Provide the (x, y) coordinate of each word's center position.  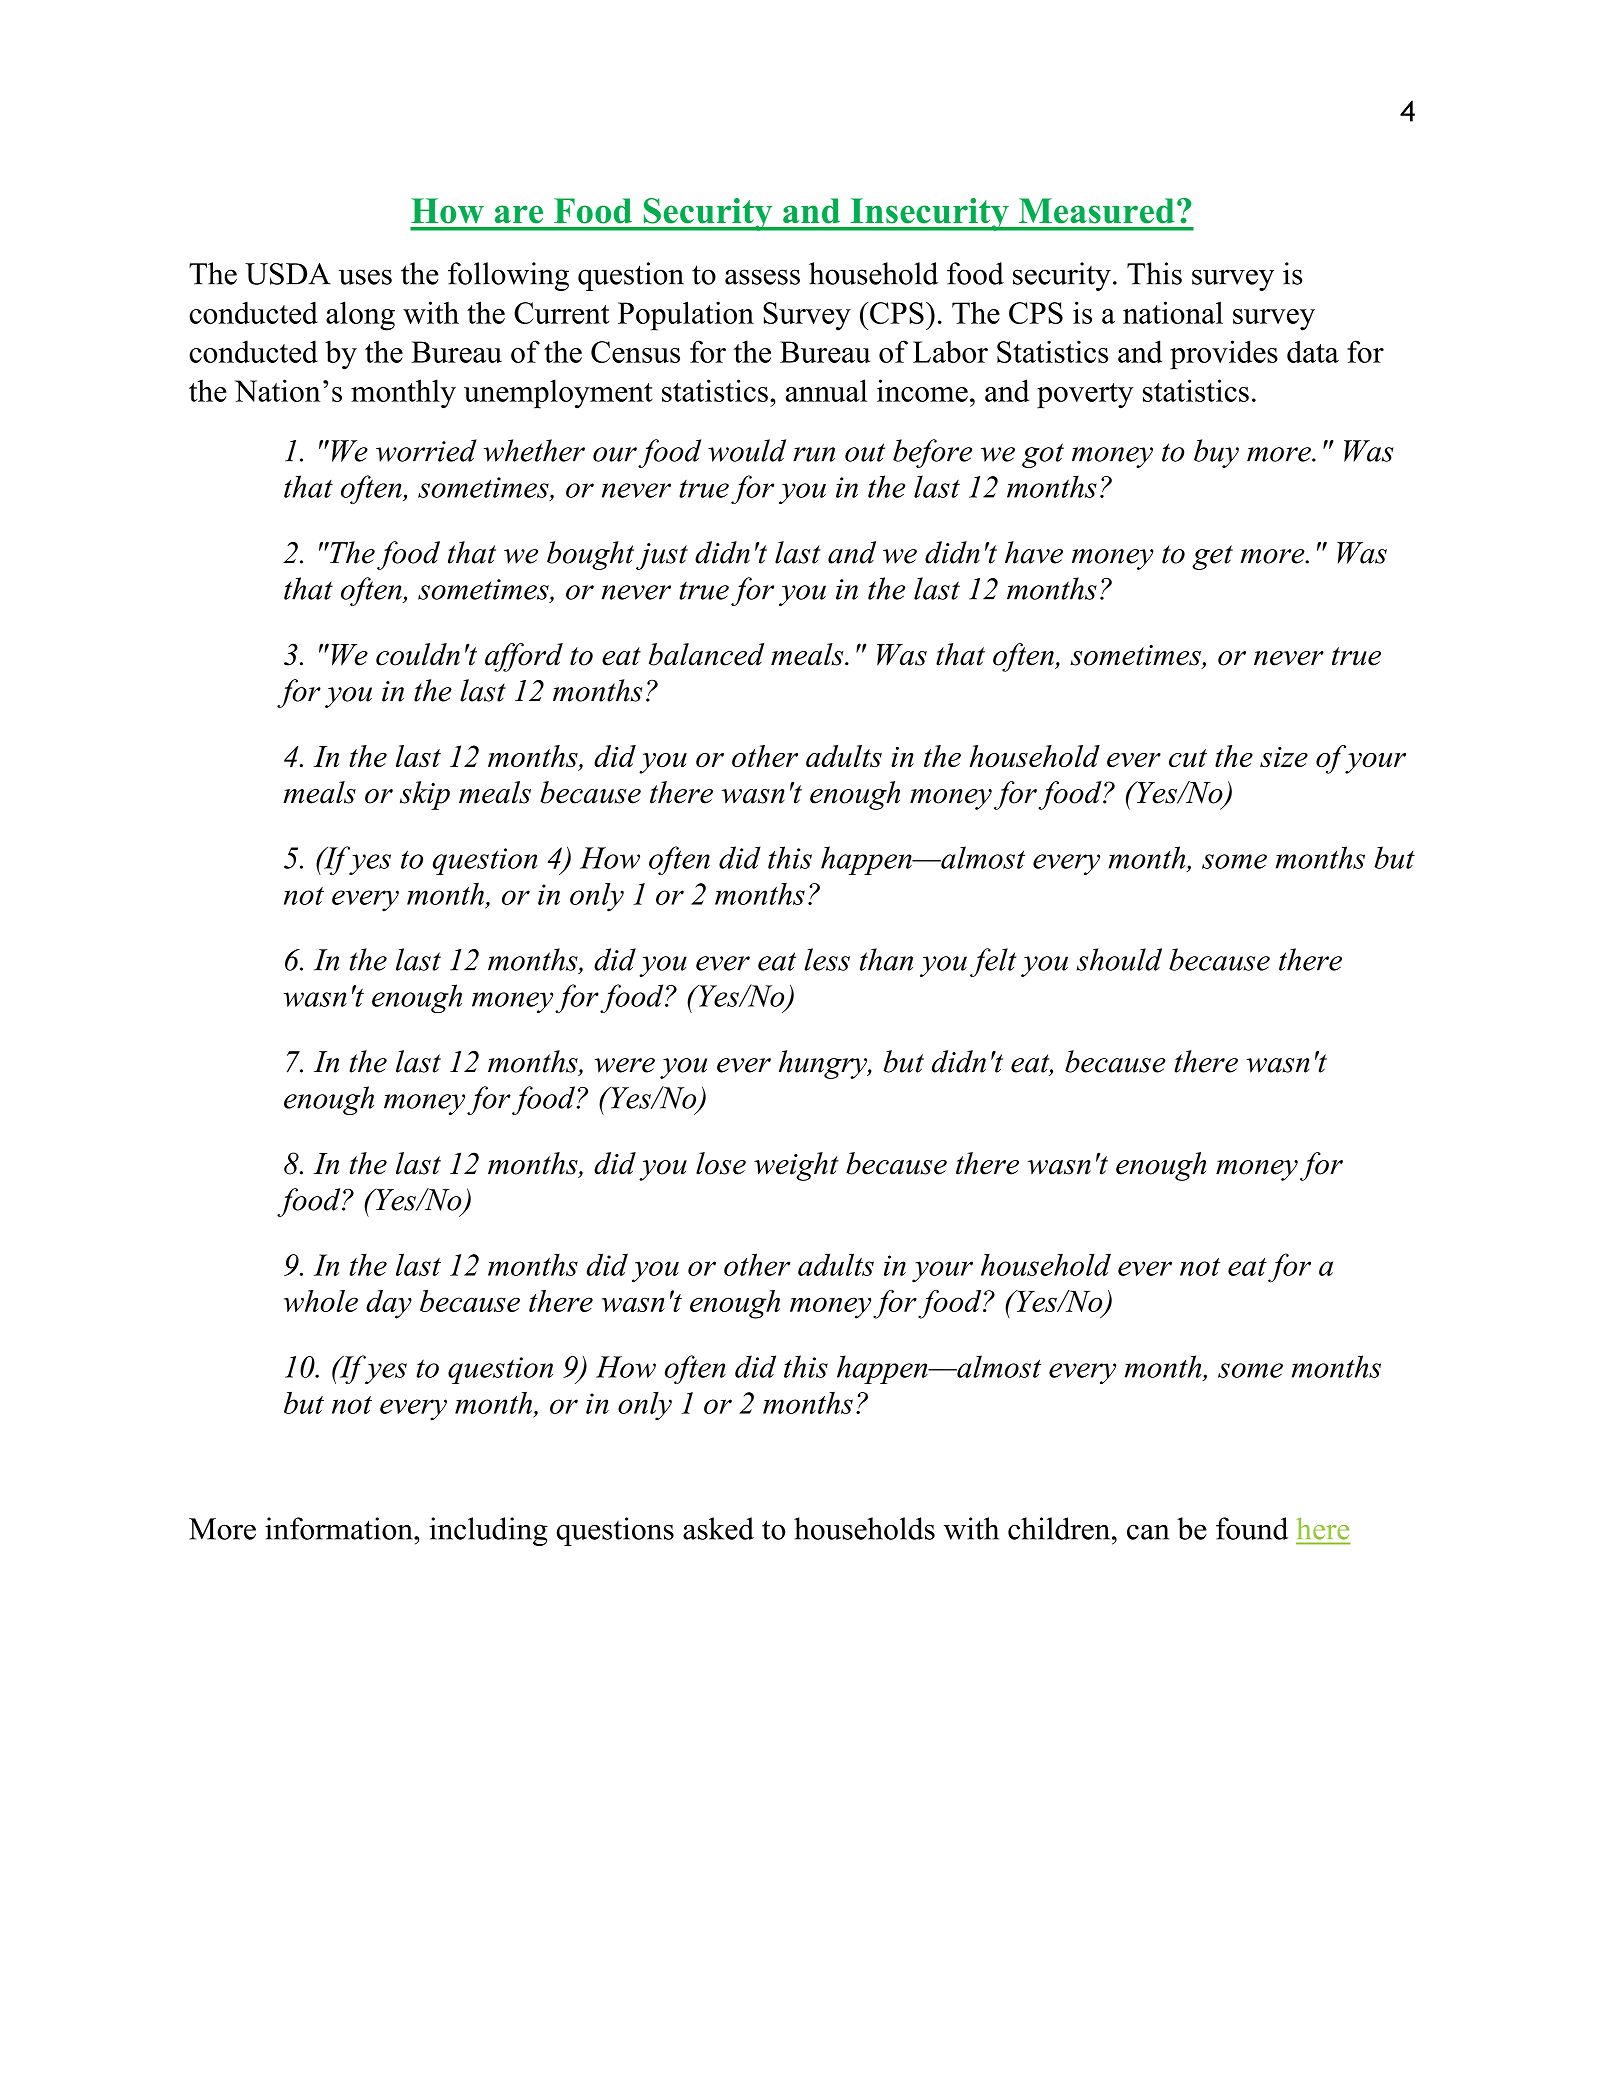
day (389, 1304)
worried (426, 450)
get (1212, 557)
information (340, 1528)
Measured (1096, 211)
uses (365, 277)
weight (796, 1166)
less (827, 959)
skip (425, 795)
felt (993, 962)
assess (762, 277)
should (1119, 959)
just (662, 556)
